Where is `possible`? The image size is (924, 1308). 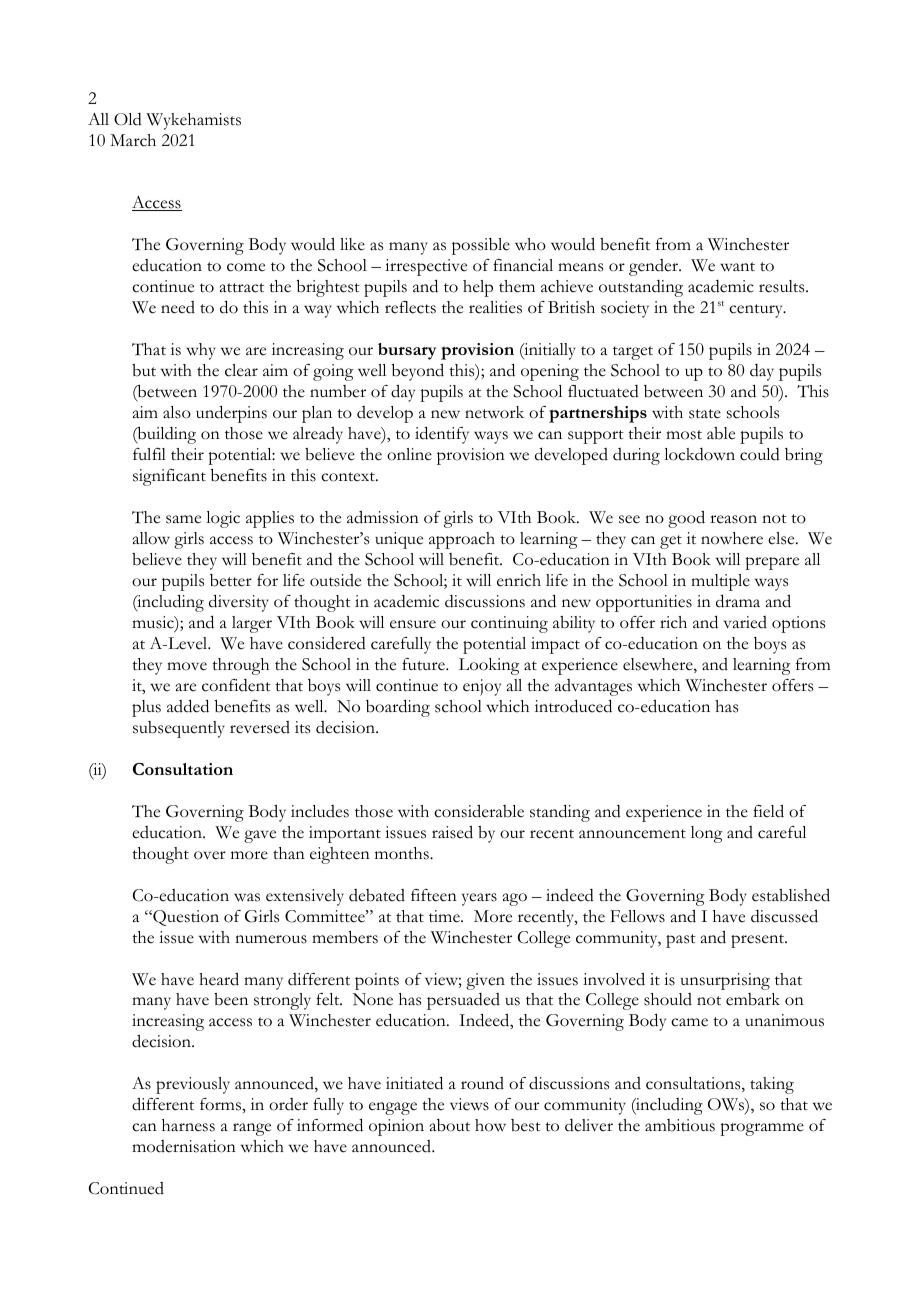 possible is located at coordinates (481, 246).
